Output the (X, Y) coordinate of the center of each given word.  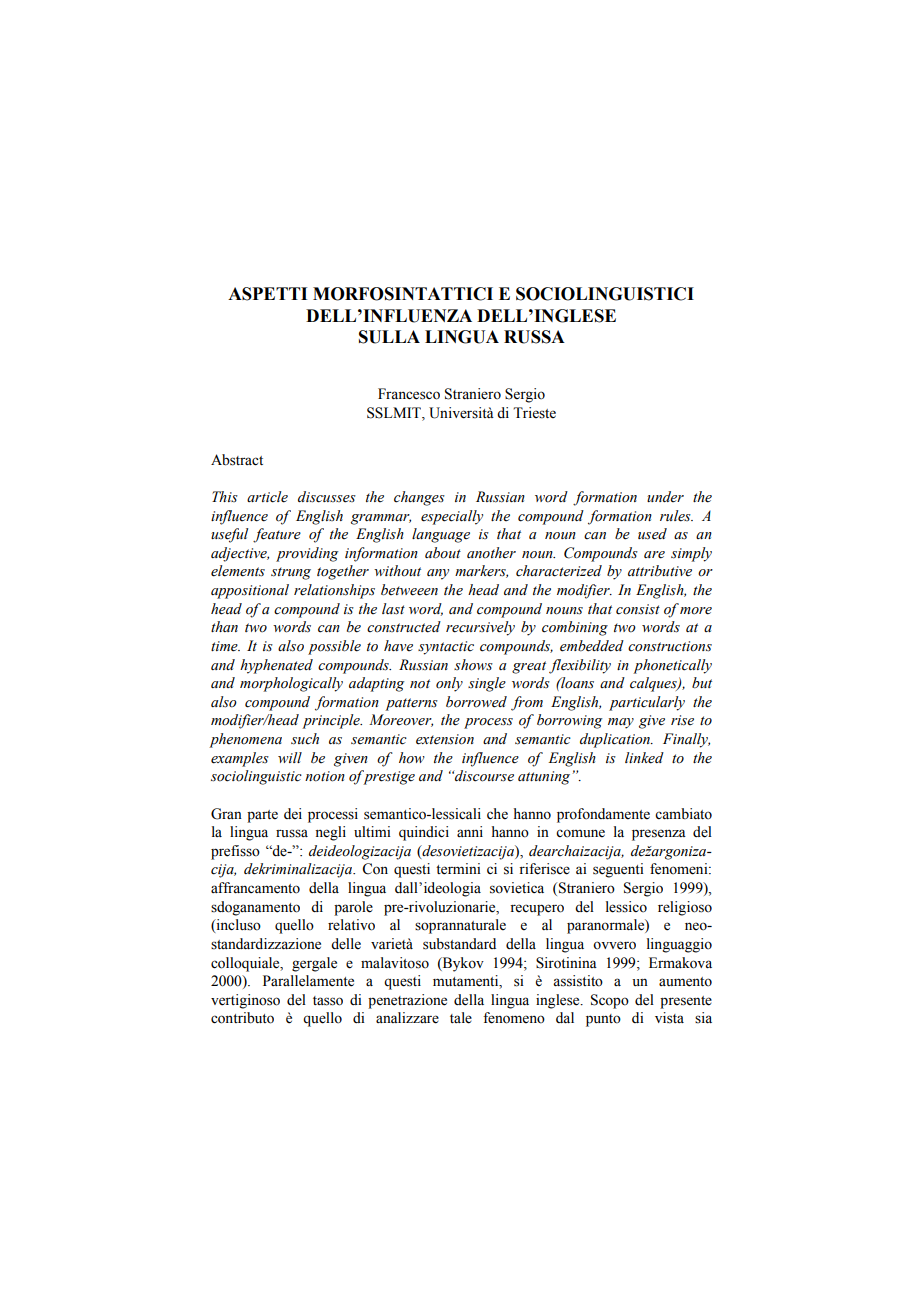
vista (669, 1018)
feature (277, 535)
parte (262, 816)
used (652, 534)
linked (644, 758)
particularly (647, 703)
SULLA (389, 337)
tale (461, 1018)
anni (470, 831)
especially (452, 517)
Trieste (534, 413)
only (449, 684)
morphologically (291, 684)
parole (353, 908)
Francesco (409, 394)
